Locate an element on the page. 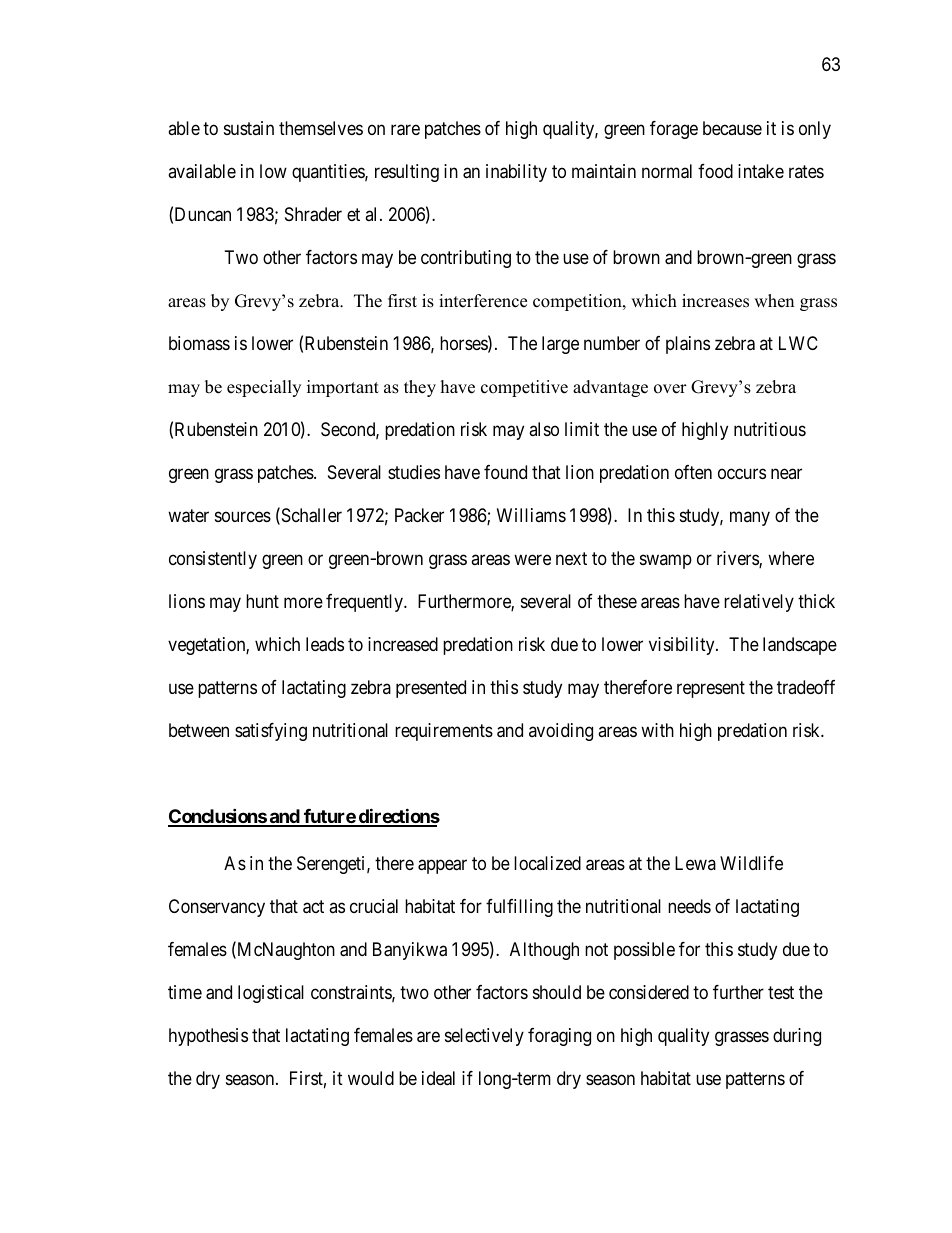 This image has height=1233, width=952. intake is located at coordinates (761, 171).
